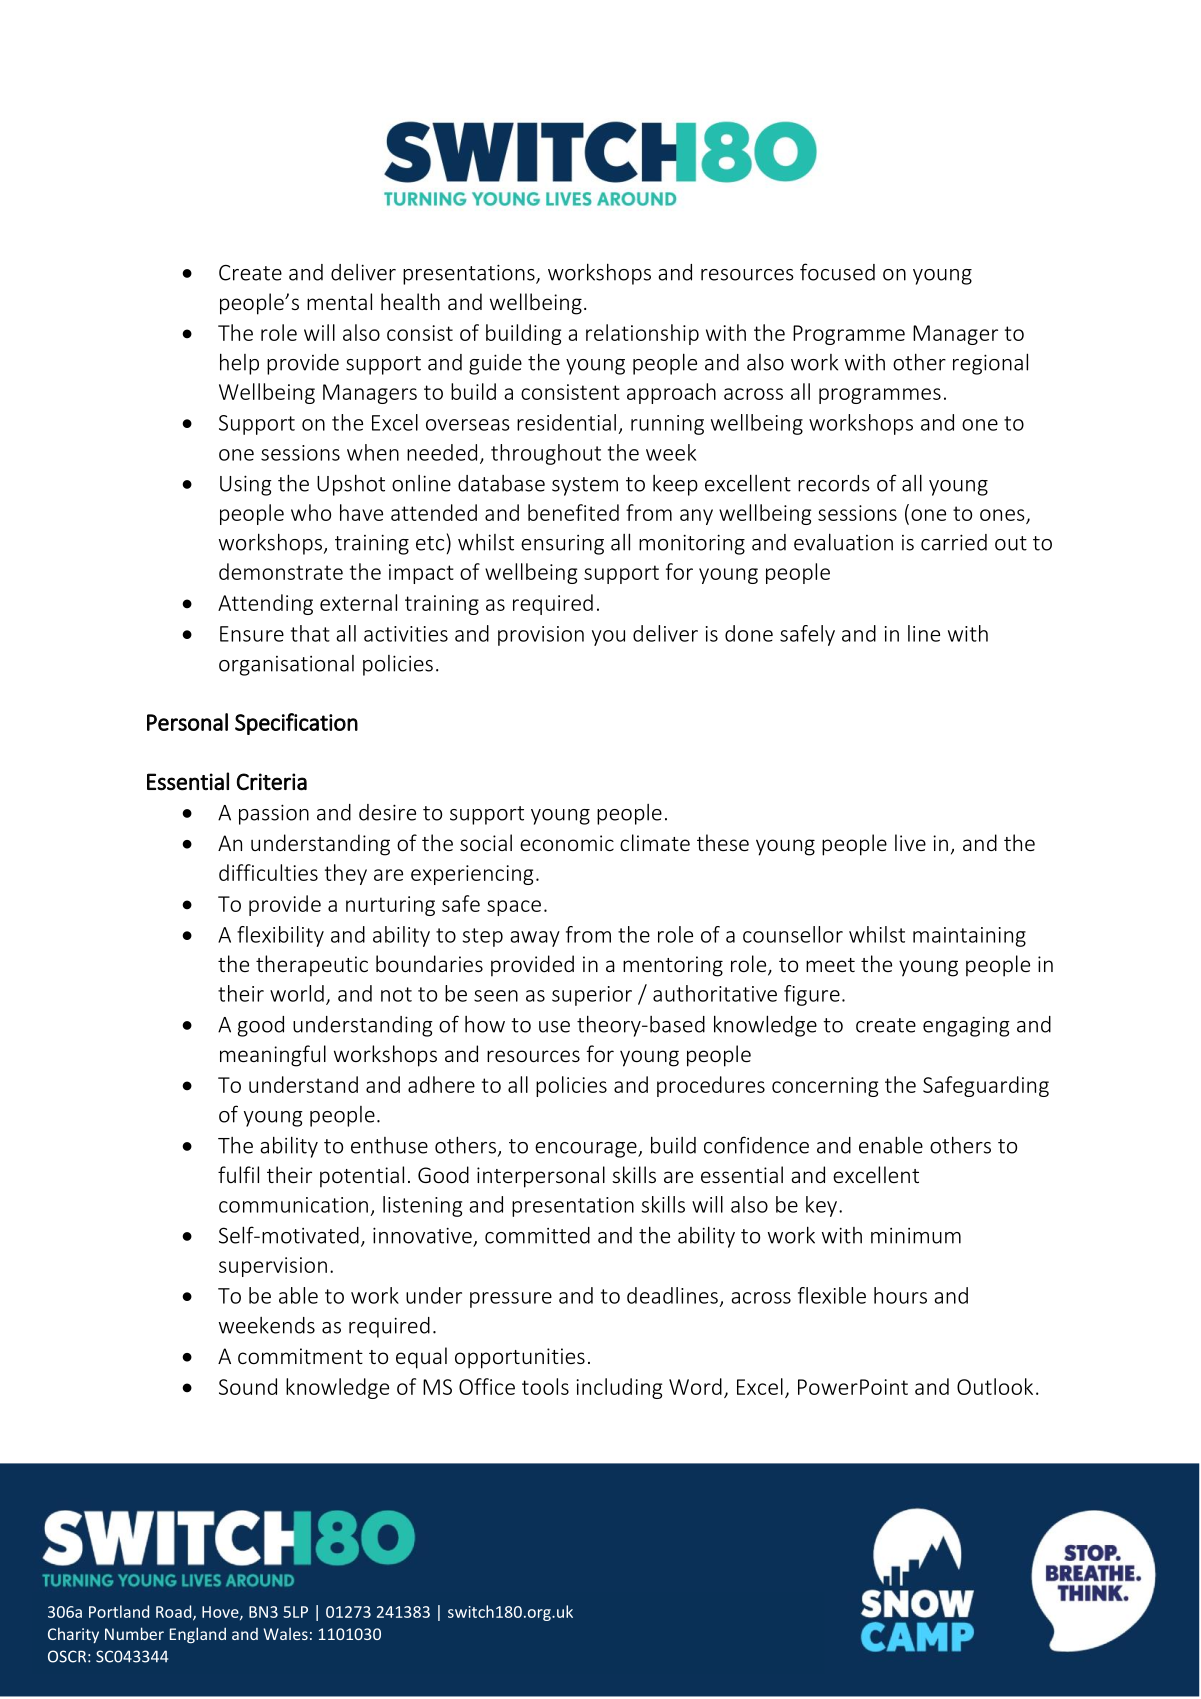  Describe the element at coordinates (175, 1612) in the page. I see `Road` at that location.
